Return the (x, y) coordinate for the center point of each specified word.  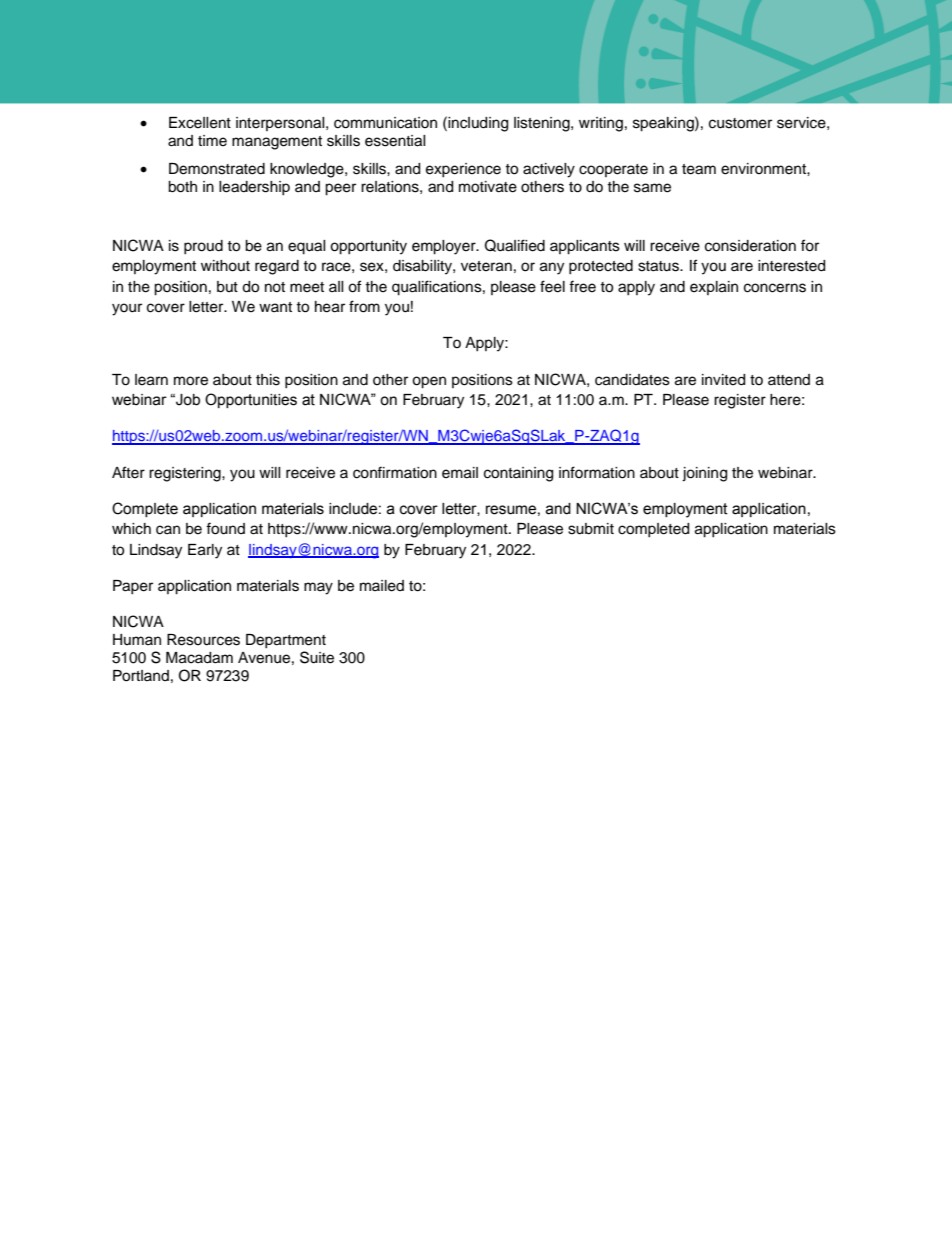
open (429, 382)
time (212, 141)
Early (205, 551)
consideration (750, 246)
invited (723, 380)
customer (740, 123)
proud (203, 247)
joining (704, 474)
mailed (382, 586)
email (460, 473)
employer (445, 247)
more (191, 381)
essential (395, 141)
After (128, 472)
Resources (203, 640)
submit (591, 529)
